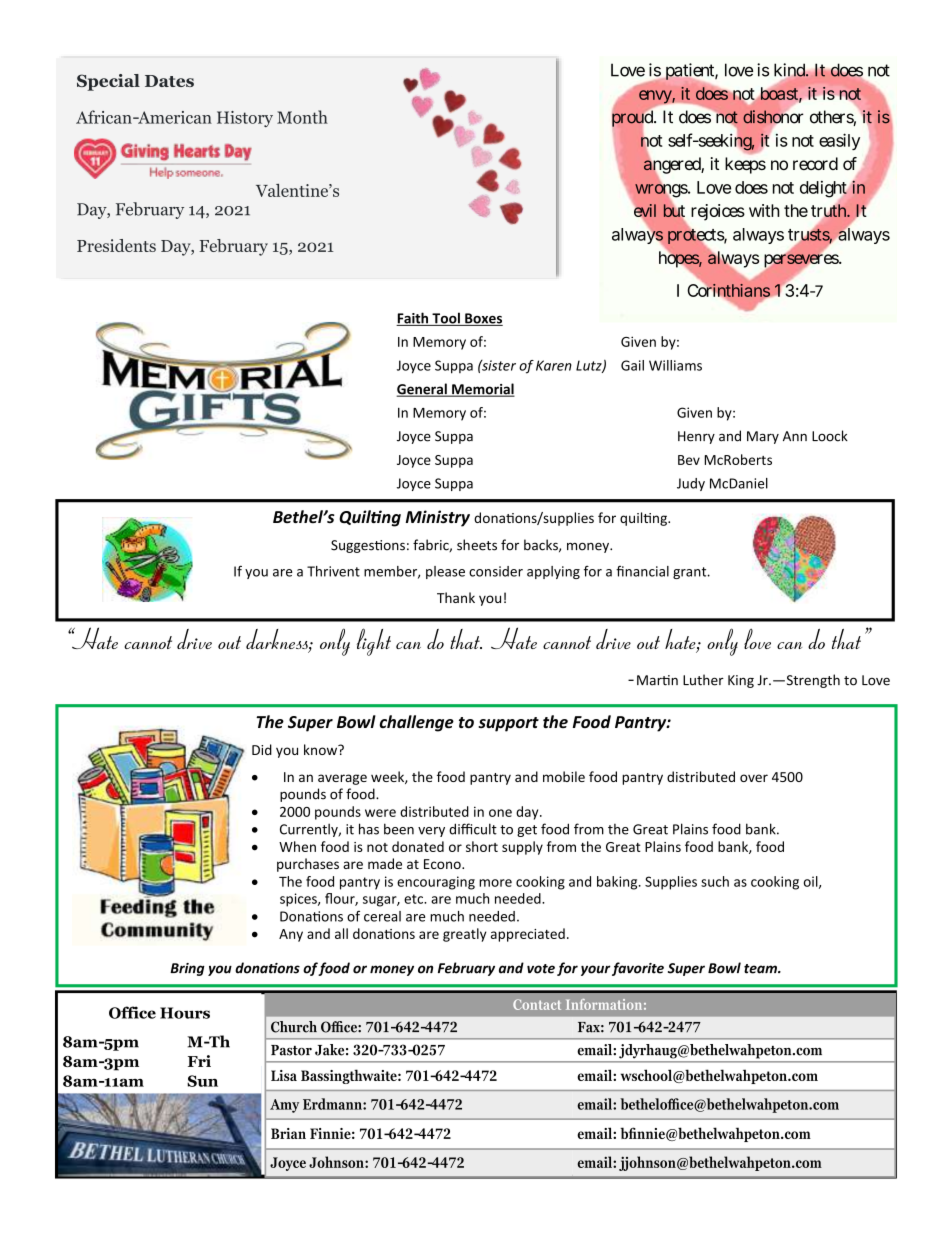  Describe the element at coordinates (187, 969) in the page. I see `Bring` at that location.
